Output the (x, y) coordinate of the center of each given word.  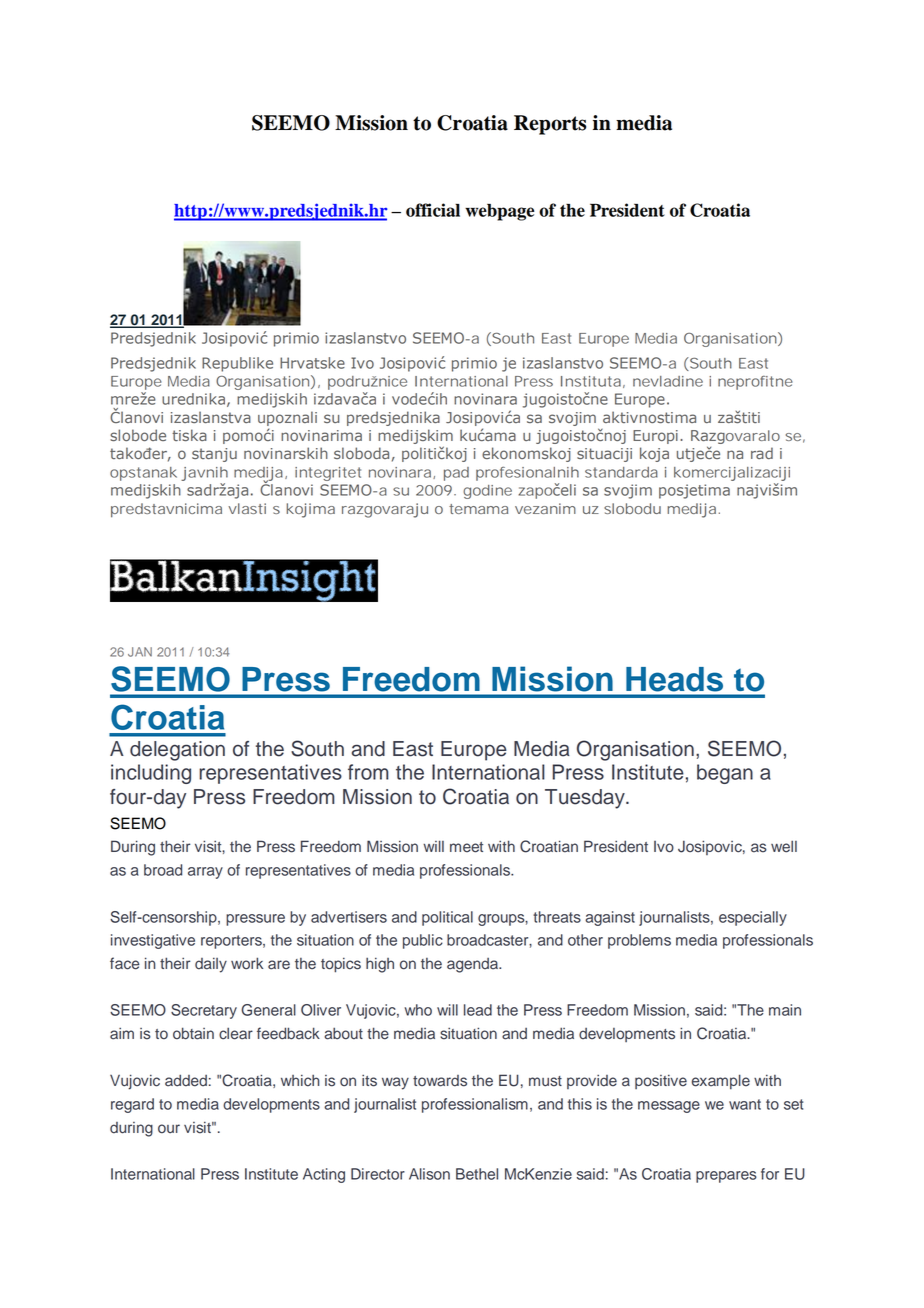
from (368, 772)
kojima (310, 510)
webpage (499, 212)
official (433, 210)
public (423, 941)
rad (762, 453)
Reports (550, 125)
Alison (429, 1174)
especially (753, 918)
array (205, 873)
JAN (140, 652)
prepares (726, 1177)
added (186, 1080)
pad (456, 474)
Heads (674, 679)
